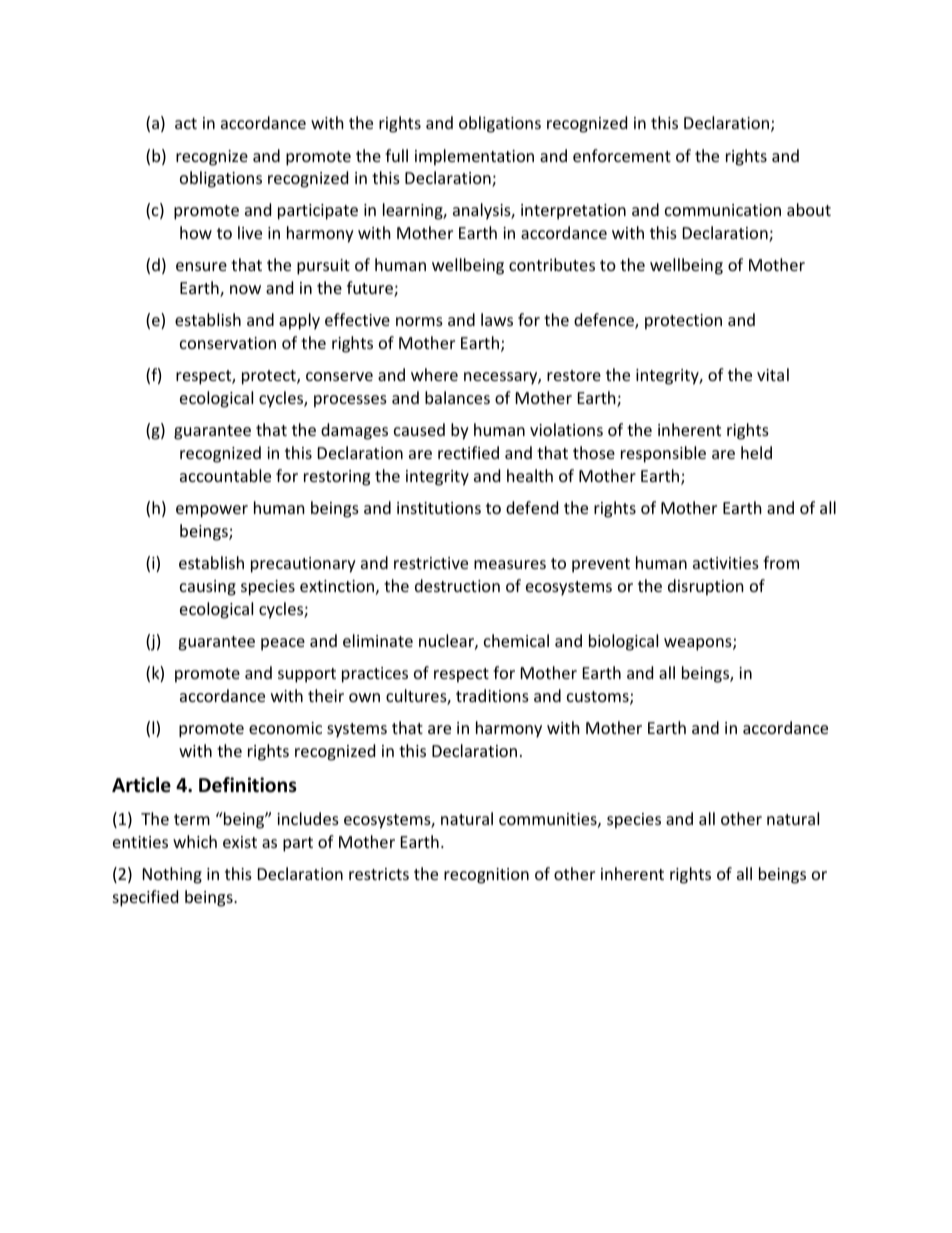  What do you see at coordinates (434, 374) in the document?
I see `where` at bounding box center [434, 374].
